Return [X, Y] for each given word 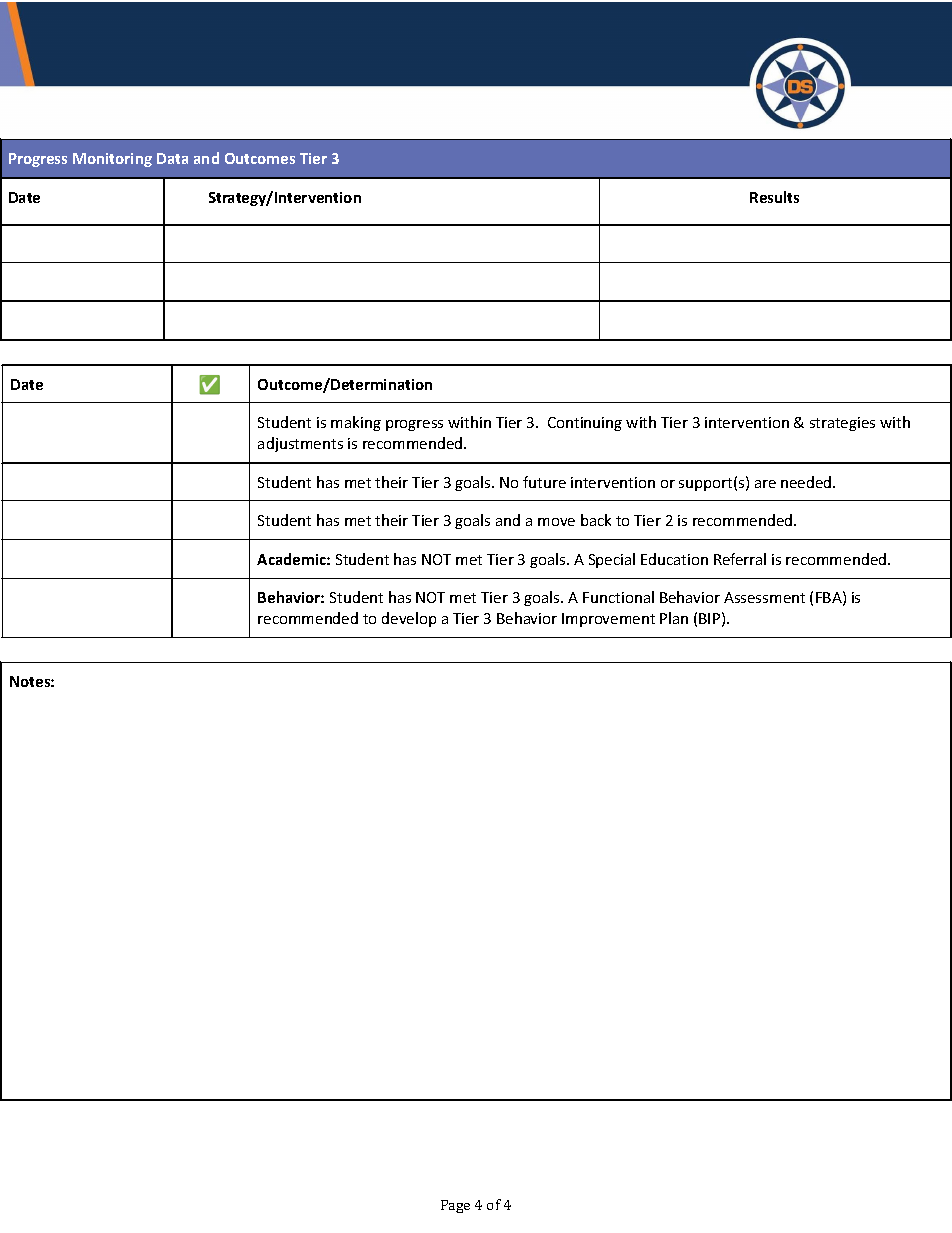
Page [455, 1206]
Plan [674, 618]
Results [774, 197]
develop [409, 619]
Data [172, 158]
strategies [842, 424]
